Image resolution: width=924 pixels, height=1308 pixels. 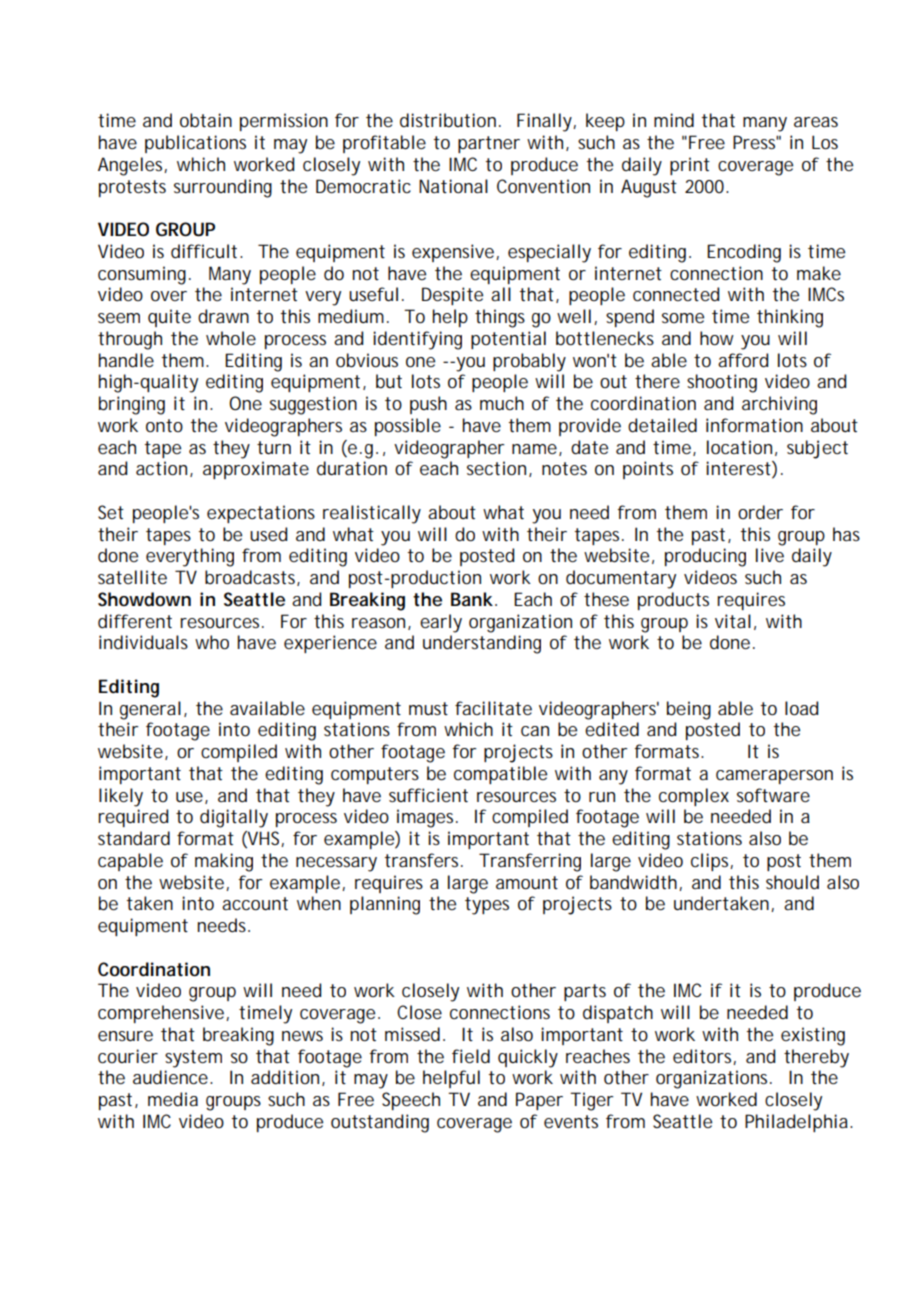 What do you see at coordinates (487, 906) in the screenshot?
I see `types` at bounding box center [487, 906].
